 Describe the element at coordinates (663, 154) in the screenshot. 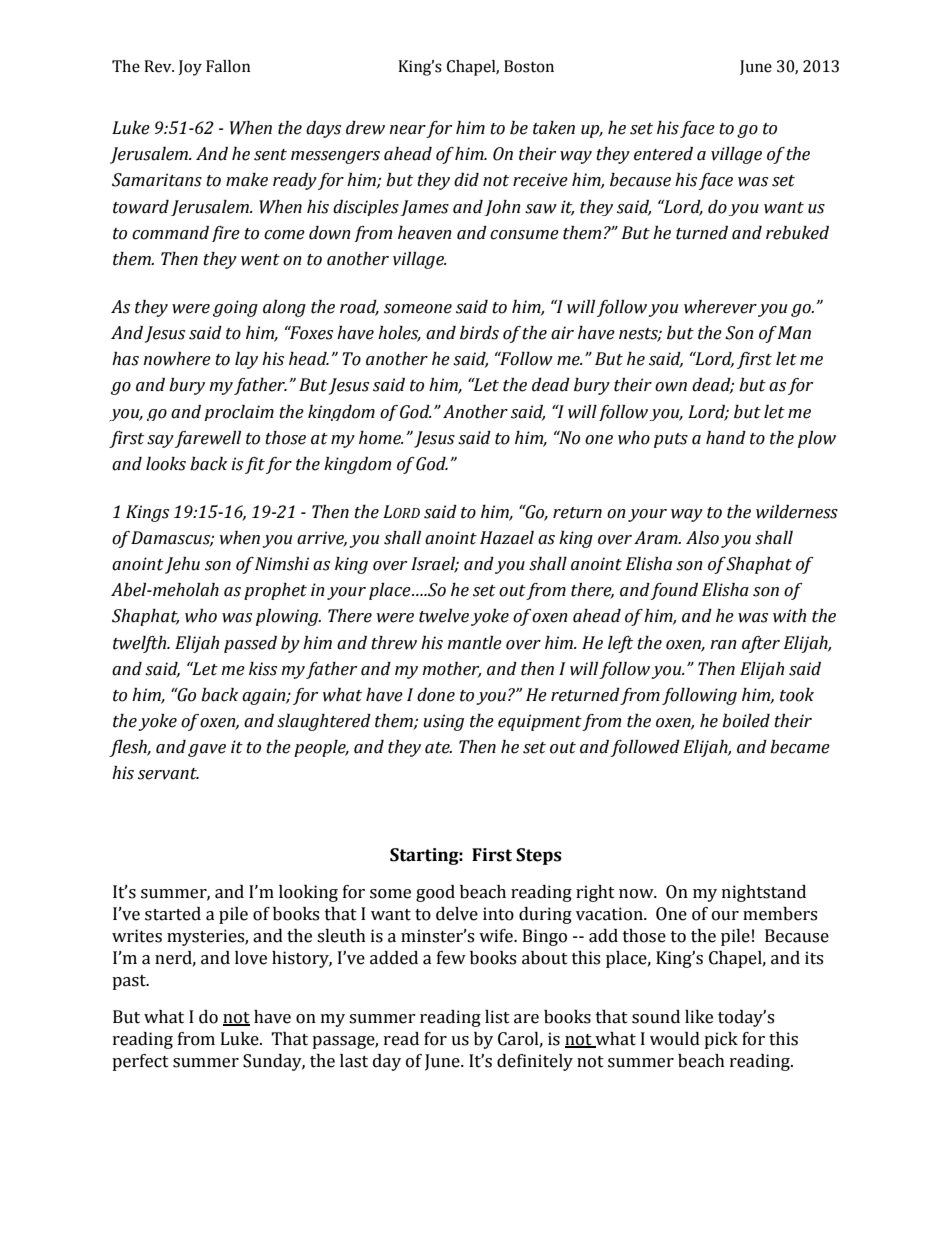

I see `entered` at that location.
